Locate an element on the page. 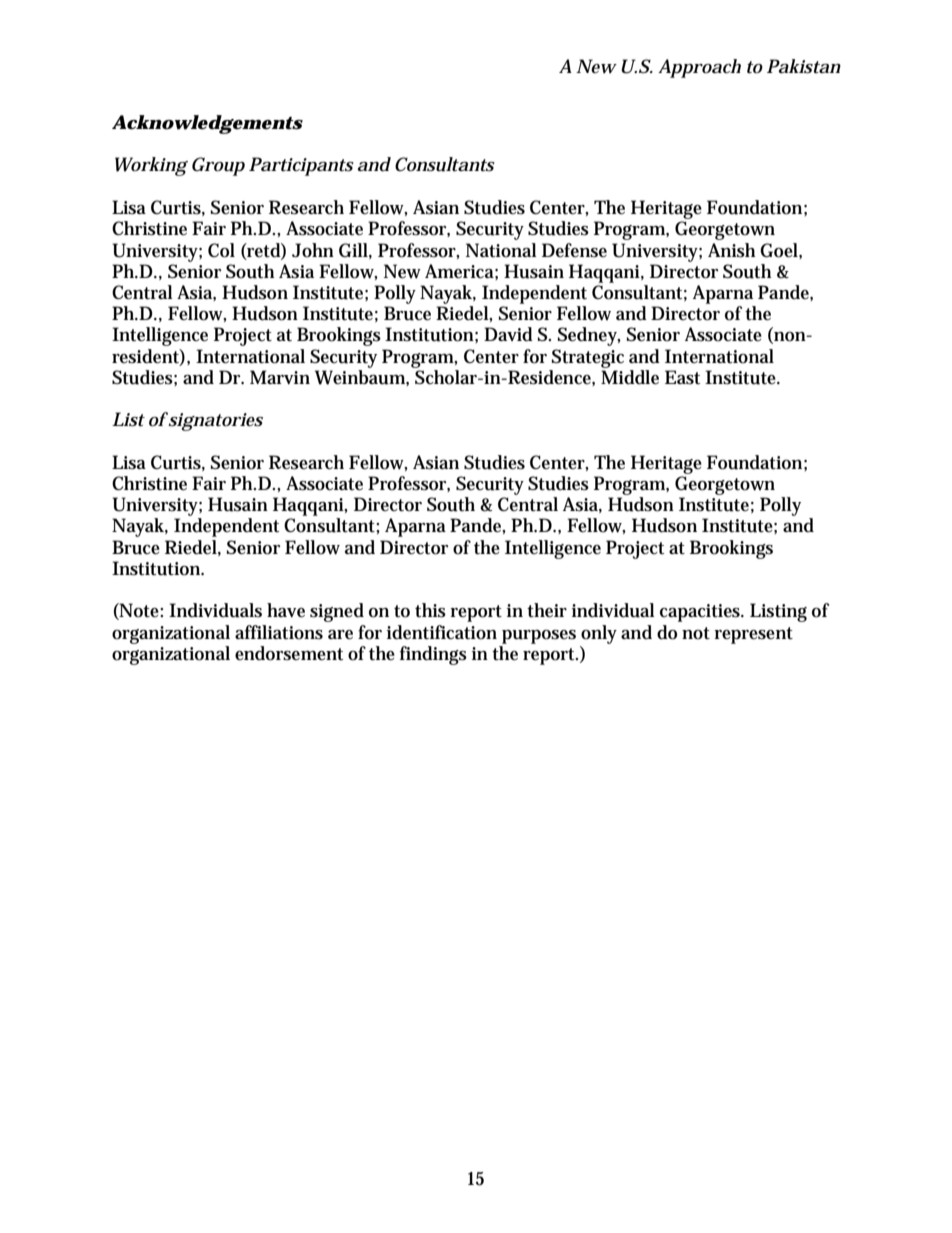 The width and height of the document is (952, 1233). Acknowledgements is located at coordinates (207, 124).
